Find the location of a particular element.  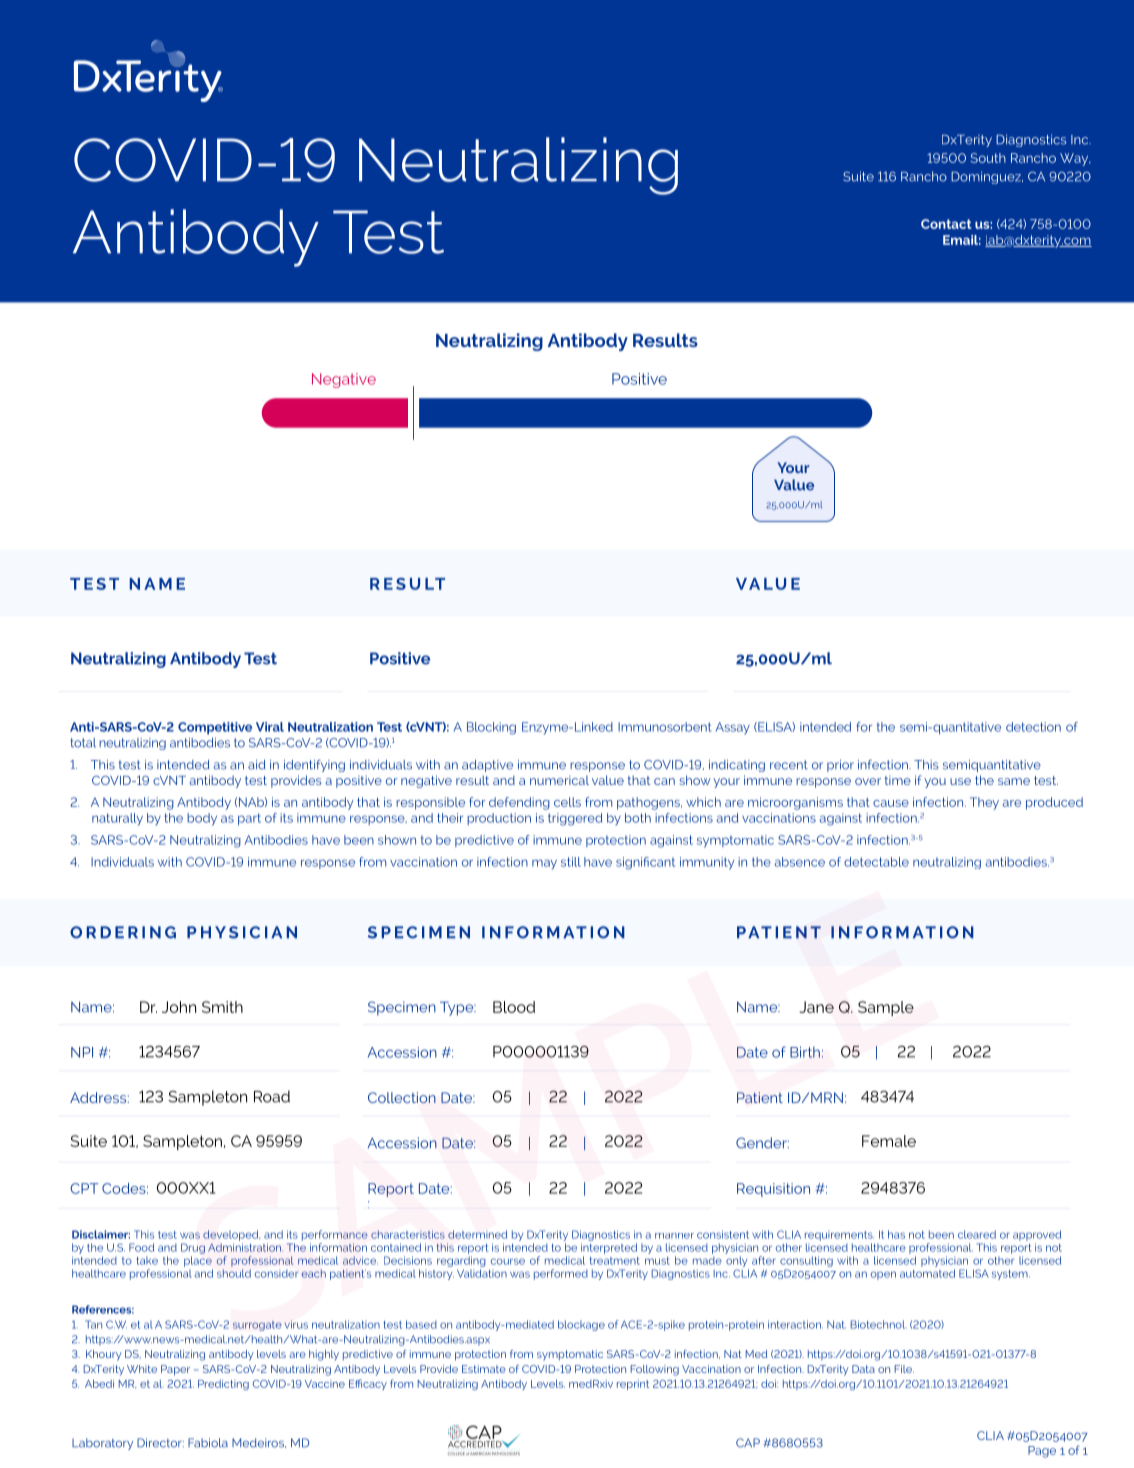

Dominguez is located at coordinates (987, 177).
